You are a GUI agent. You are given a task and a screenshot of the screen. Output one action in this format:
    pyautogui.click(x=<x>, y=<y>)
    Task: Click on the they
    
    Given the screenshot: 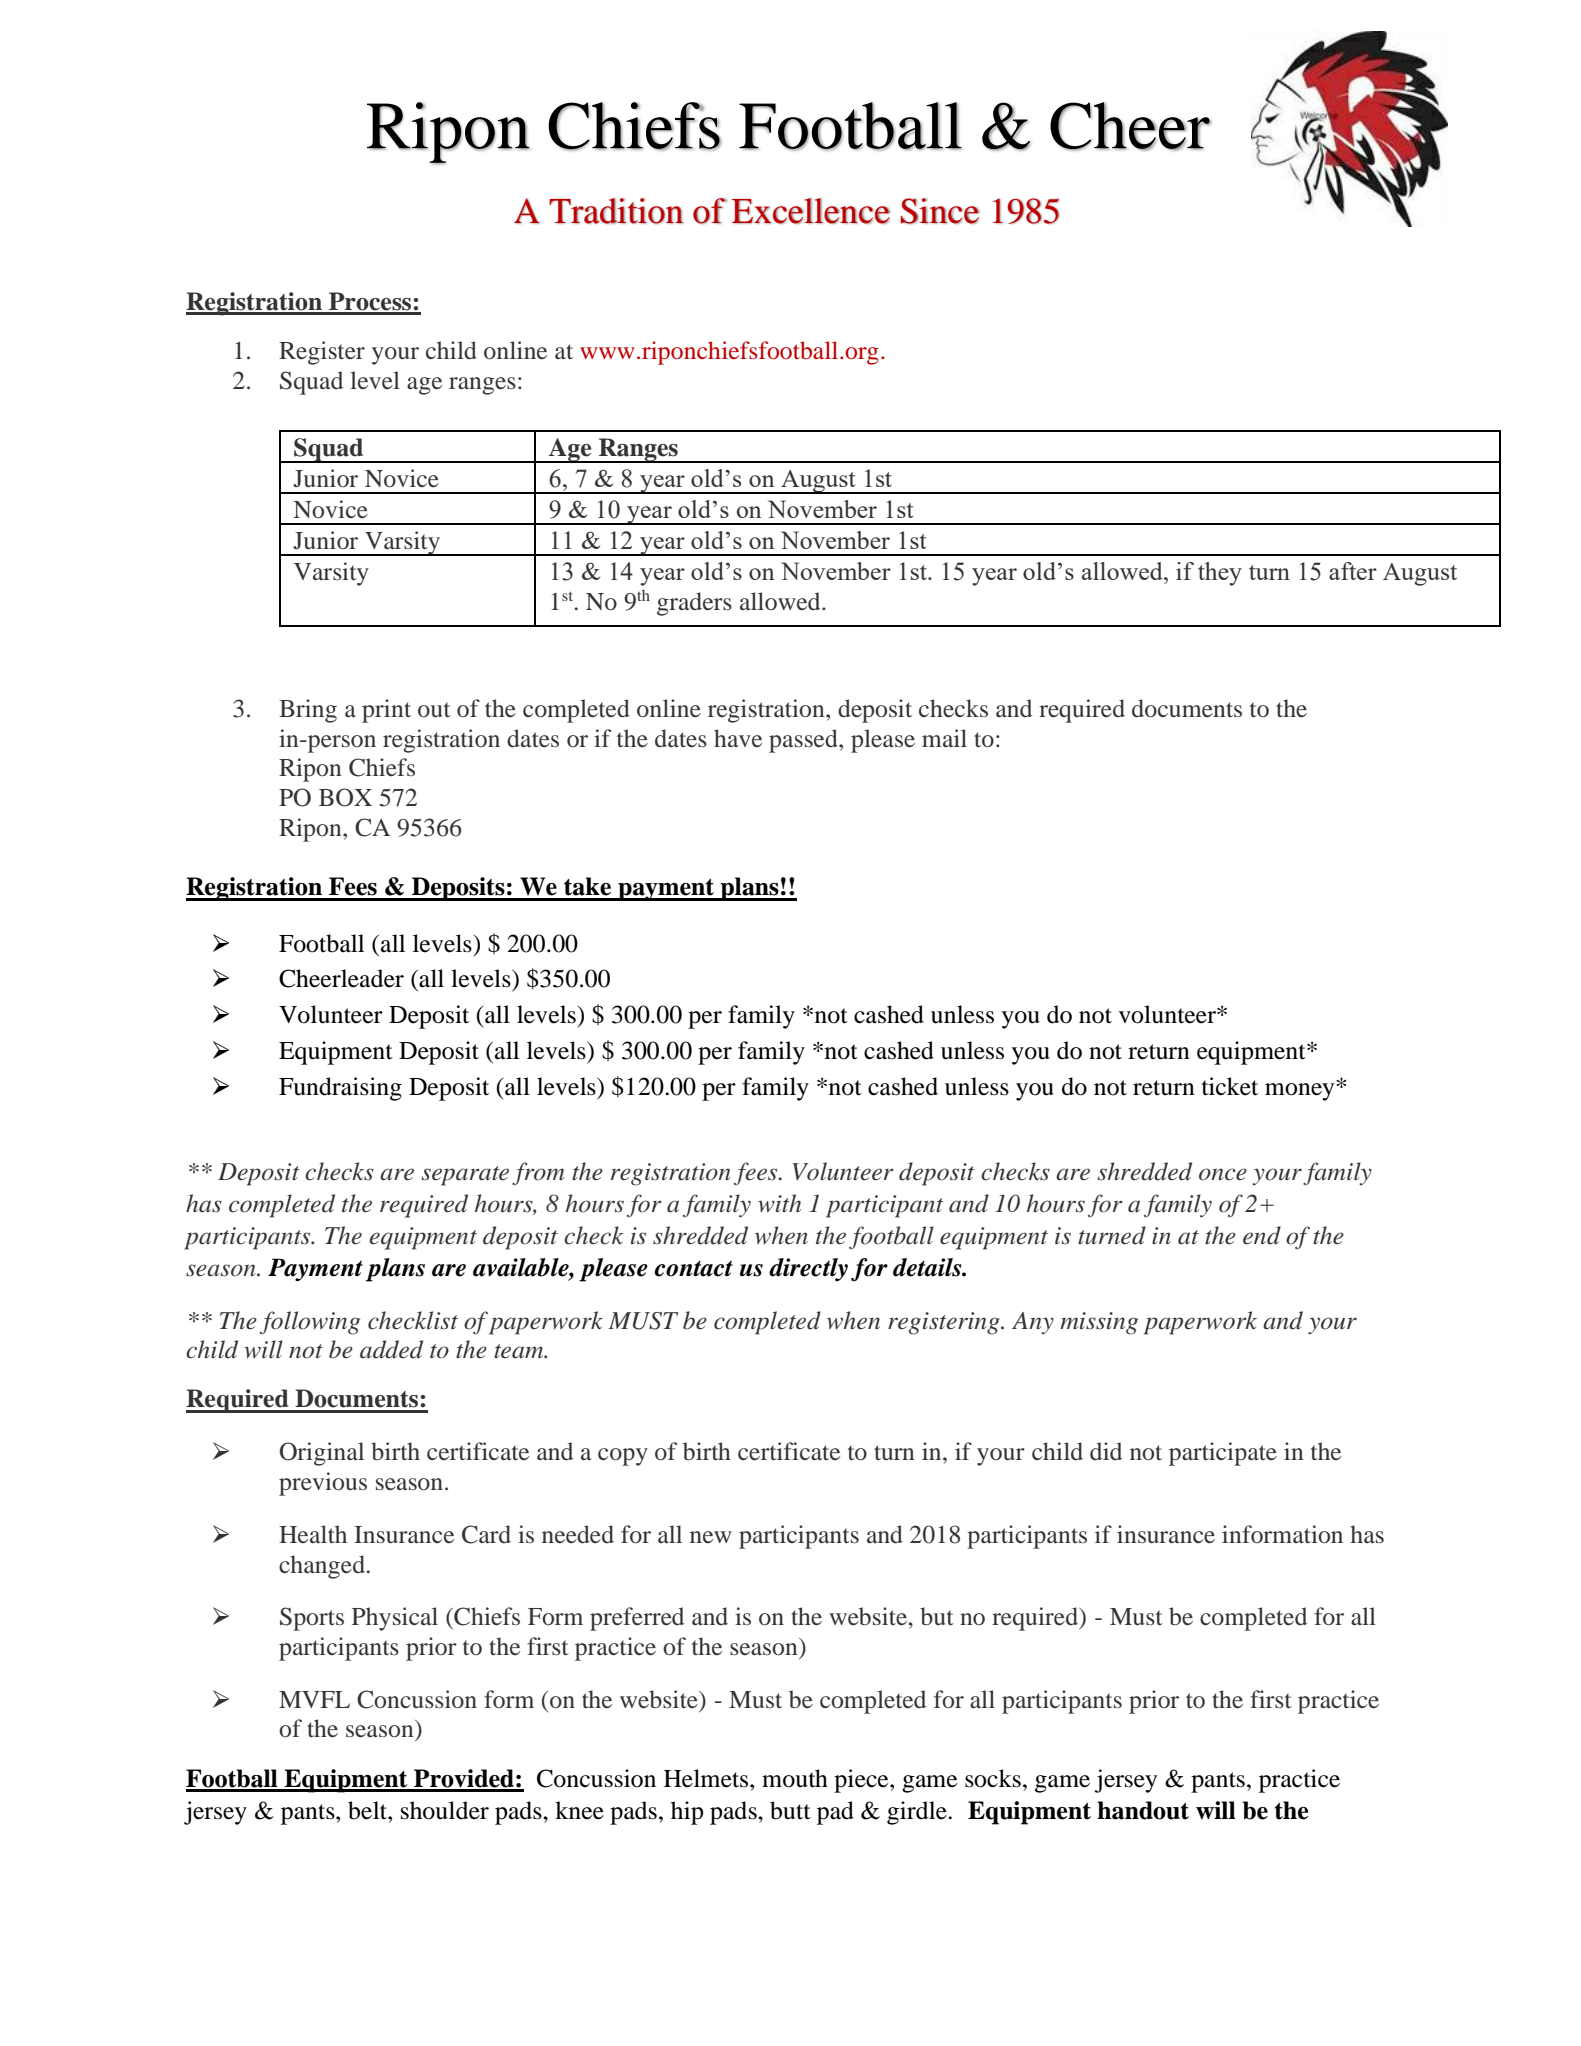 What is the action you would take?
    pyautogui.click(x=1220, y=574)
